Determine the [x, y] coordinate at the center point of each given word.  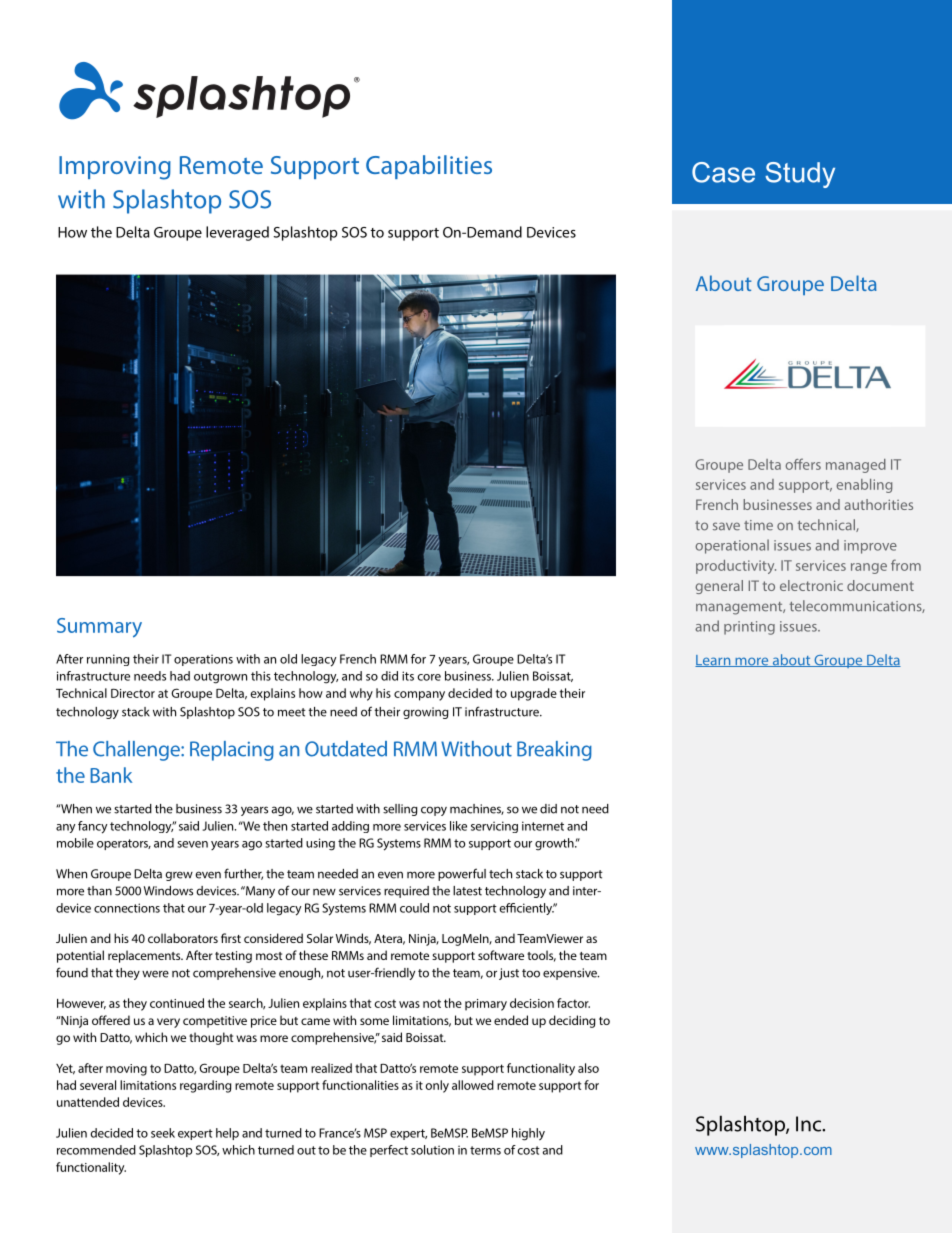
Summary [99, 628]
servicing [494, 827]
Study [800, 175]
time [758, 525]
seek [163, 1133]
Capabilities [429, 167]
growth [555, 844]
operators [124, 844]
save [726, 526]
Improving [115, 168]
